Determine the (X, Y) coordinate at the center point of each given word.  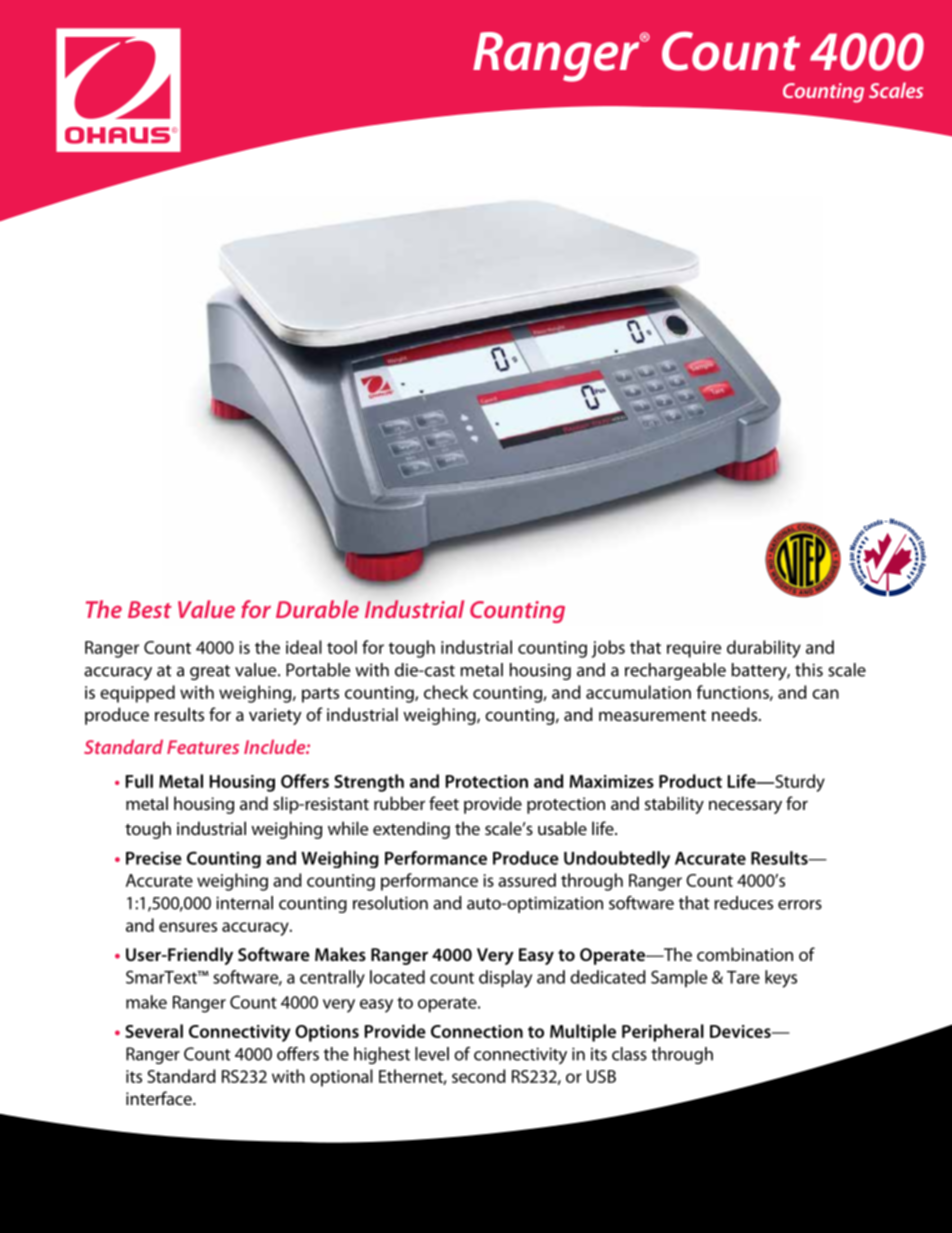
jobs (608, 649)
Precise (154, 858)
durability (764, 649)
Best (150, 609)
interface (160, 1098)
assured (527, 880)
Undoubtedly (617, 860)
